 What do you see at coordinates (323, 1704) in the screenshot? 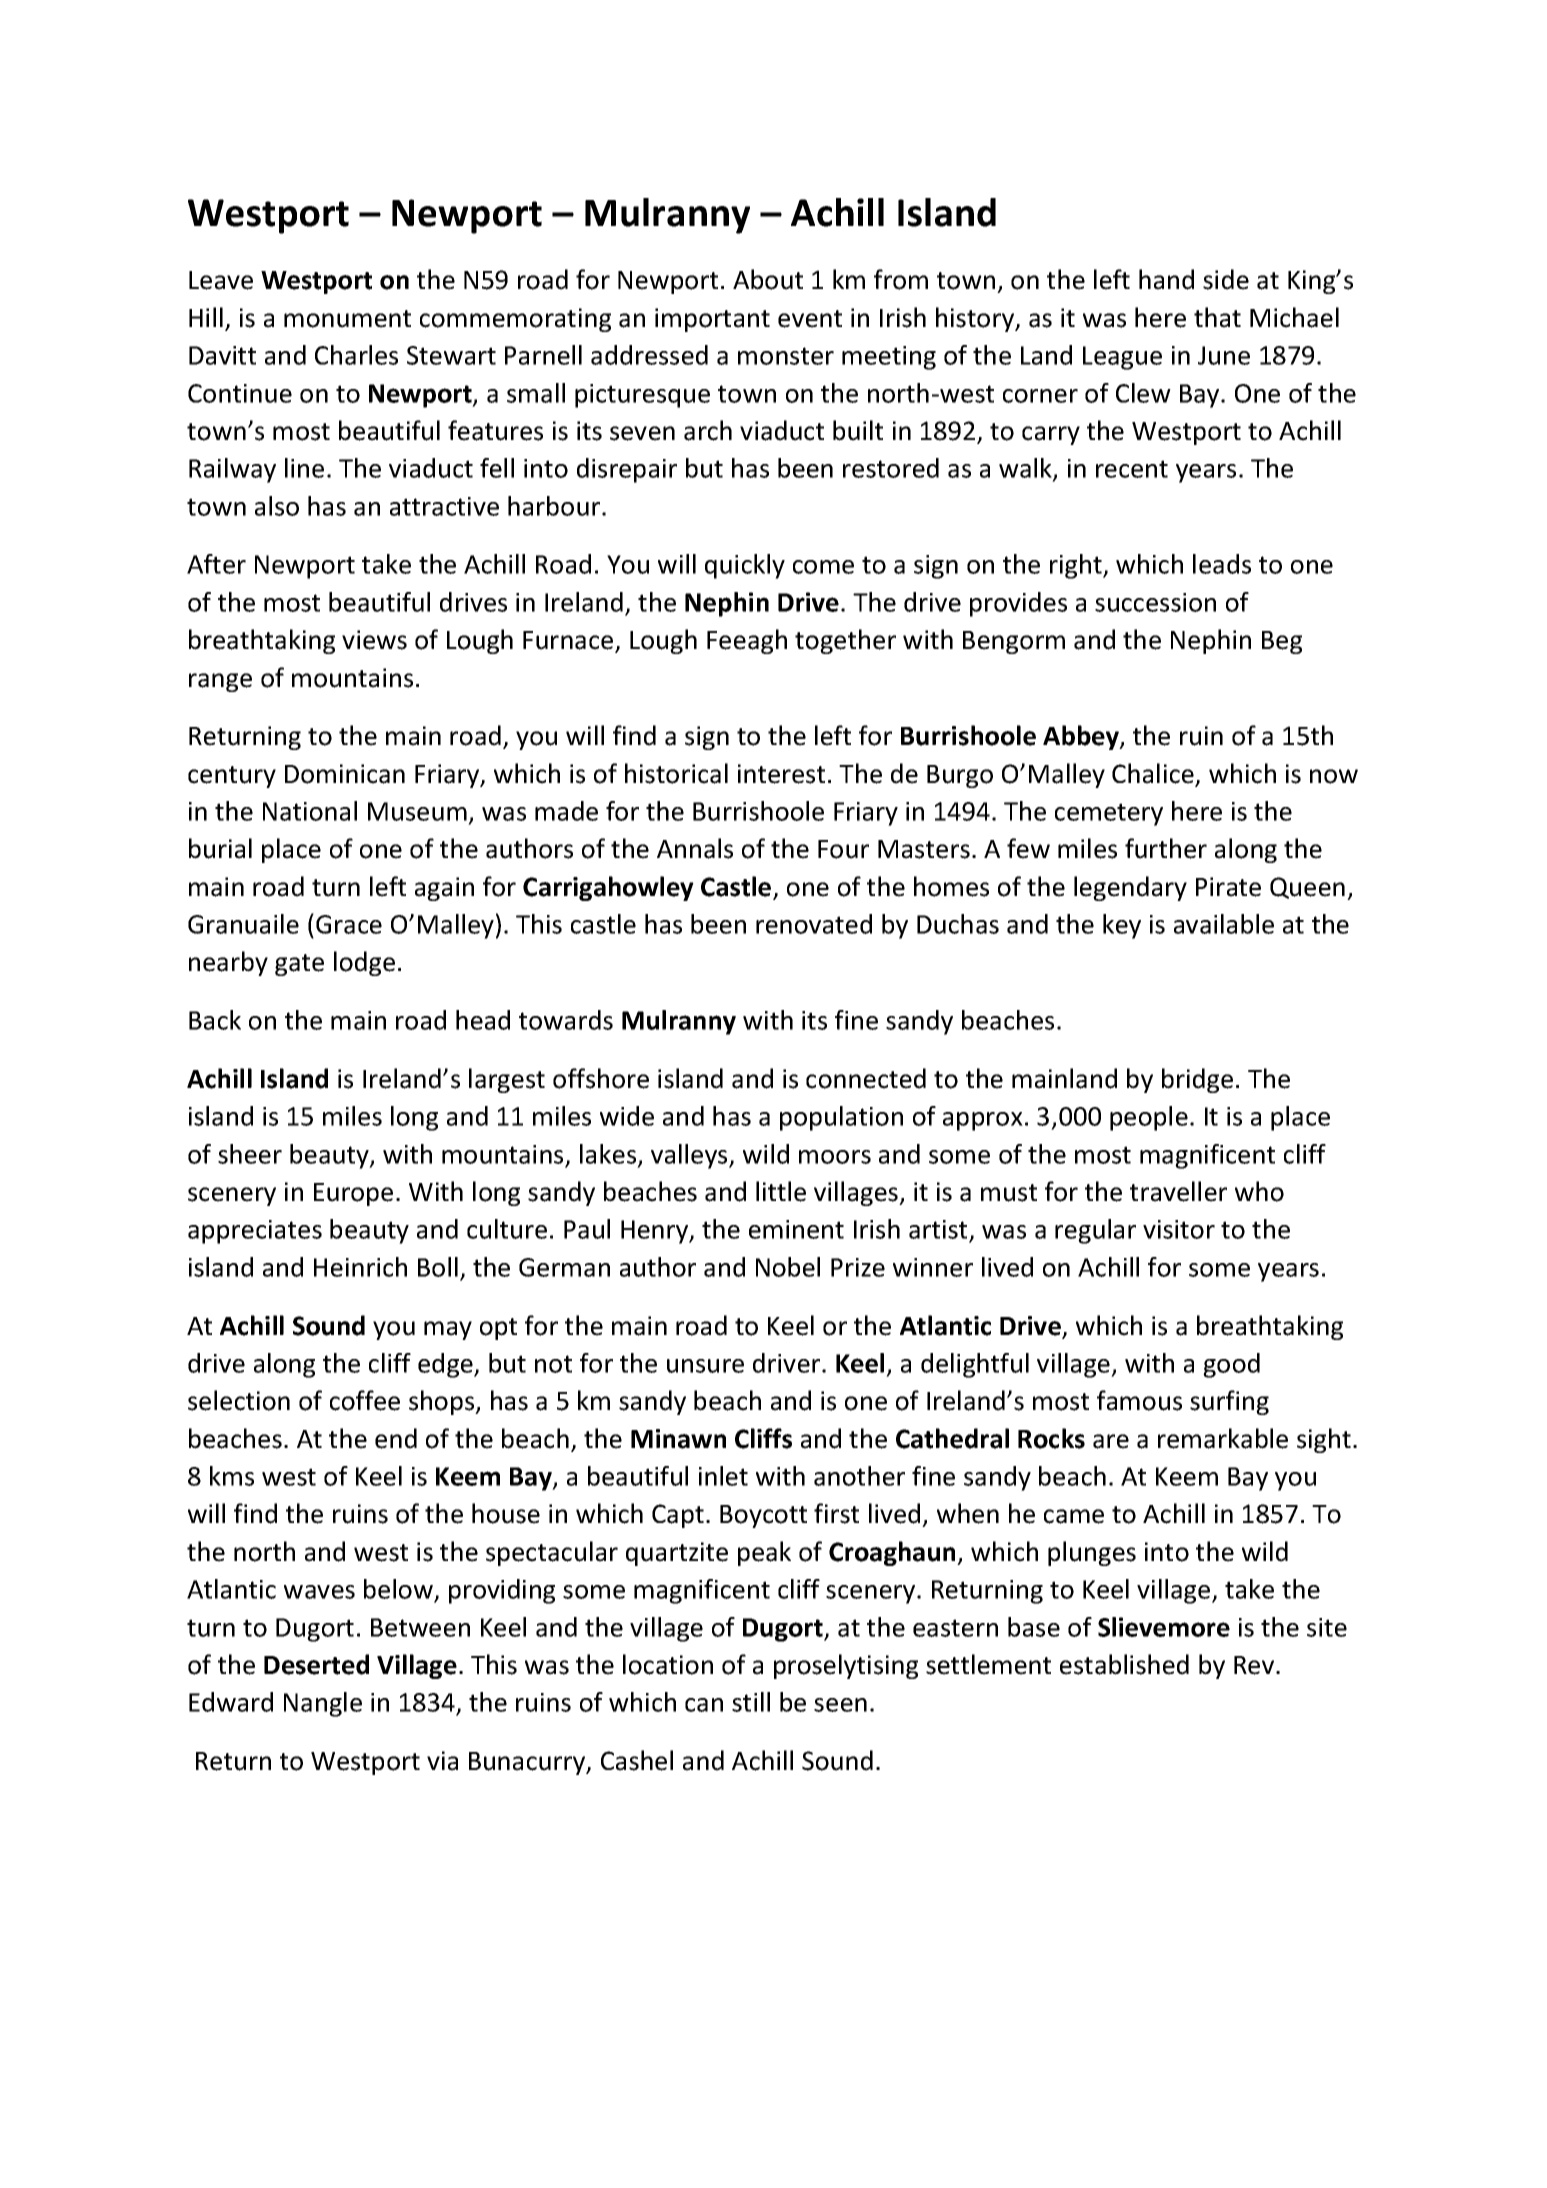
I see `Nangle` at bounding box center [323, 1704].
